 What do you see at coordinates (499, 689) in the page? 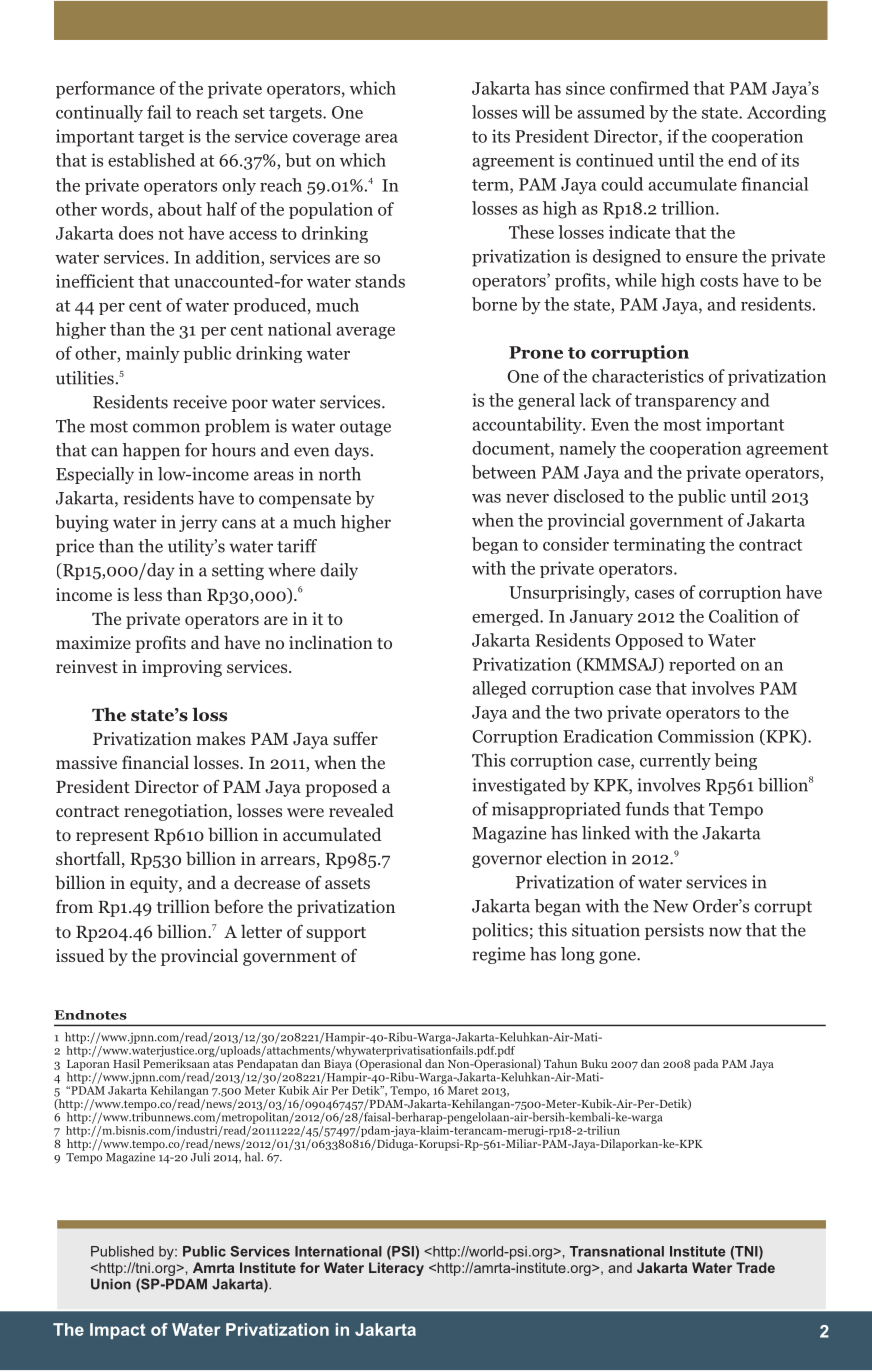
I see `alleged` at bounding box center [499, 689].
